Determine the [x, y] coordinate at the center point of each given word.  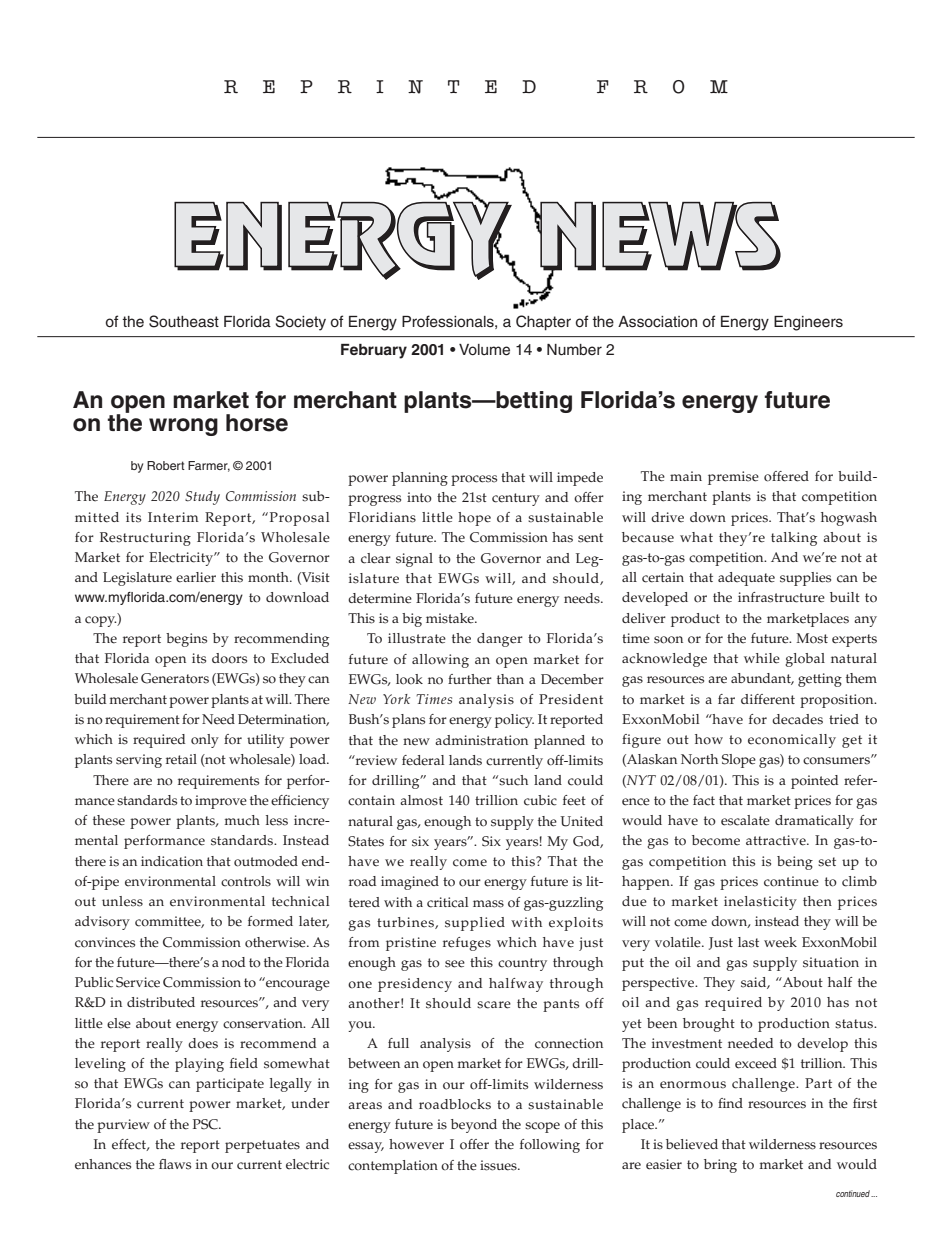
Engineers [808, 323]
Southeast [184, 321]
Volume [484, 350]
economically [792, 741]
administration [481, 740]
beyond [474, 1126]
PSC [206, 1124]
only [205, 741]
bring [720, 1166]
